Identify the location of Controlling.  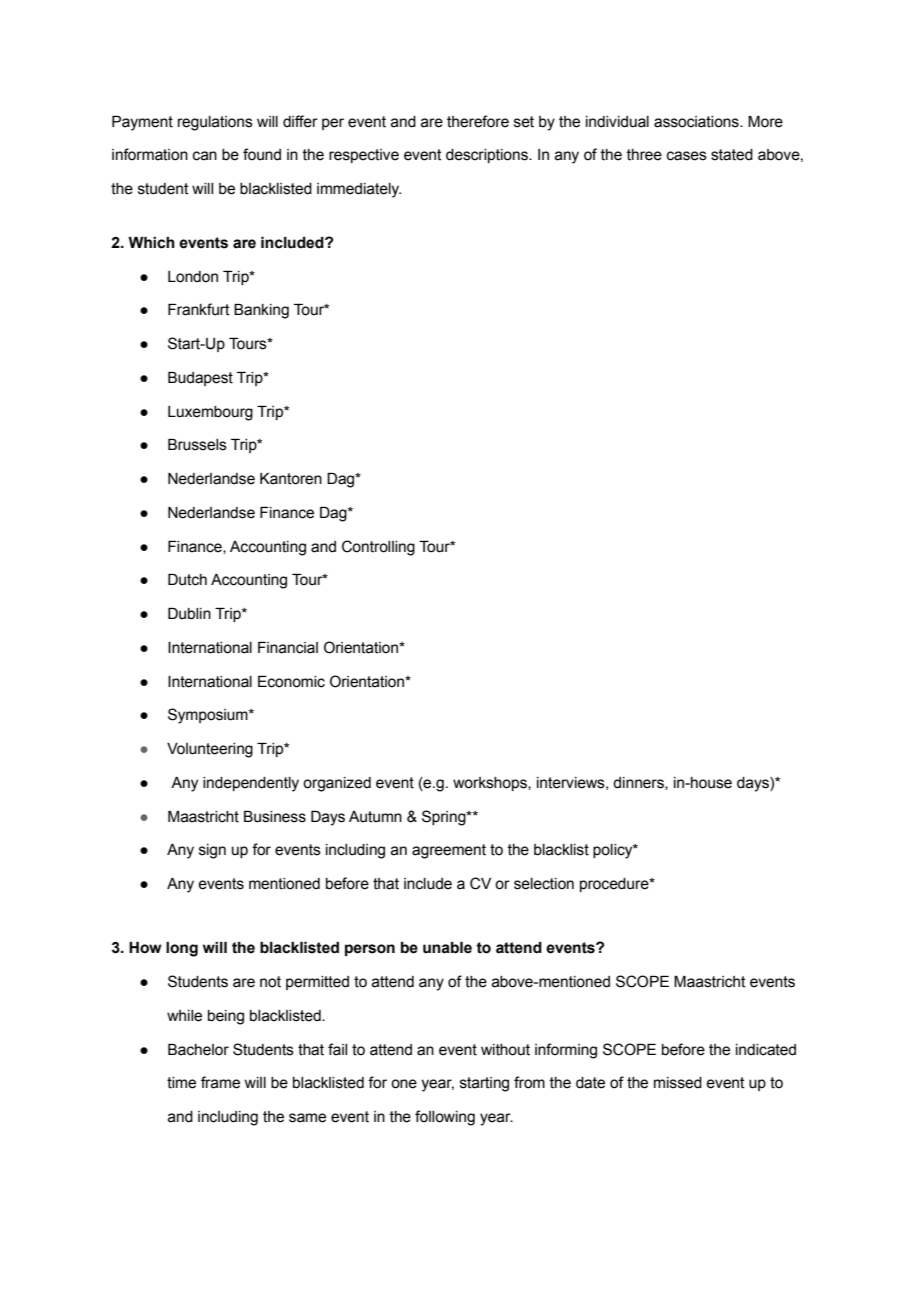
(378, 548).
